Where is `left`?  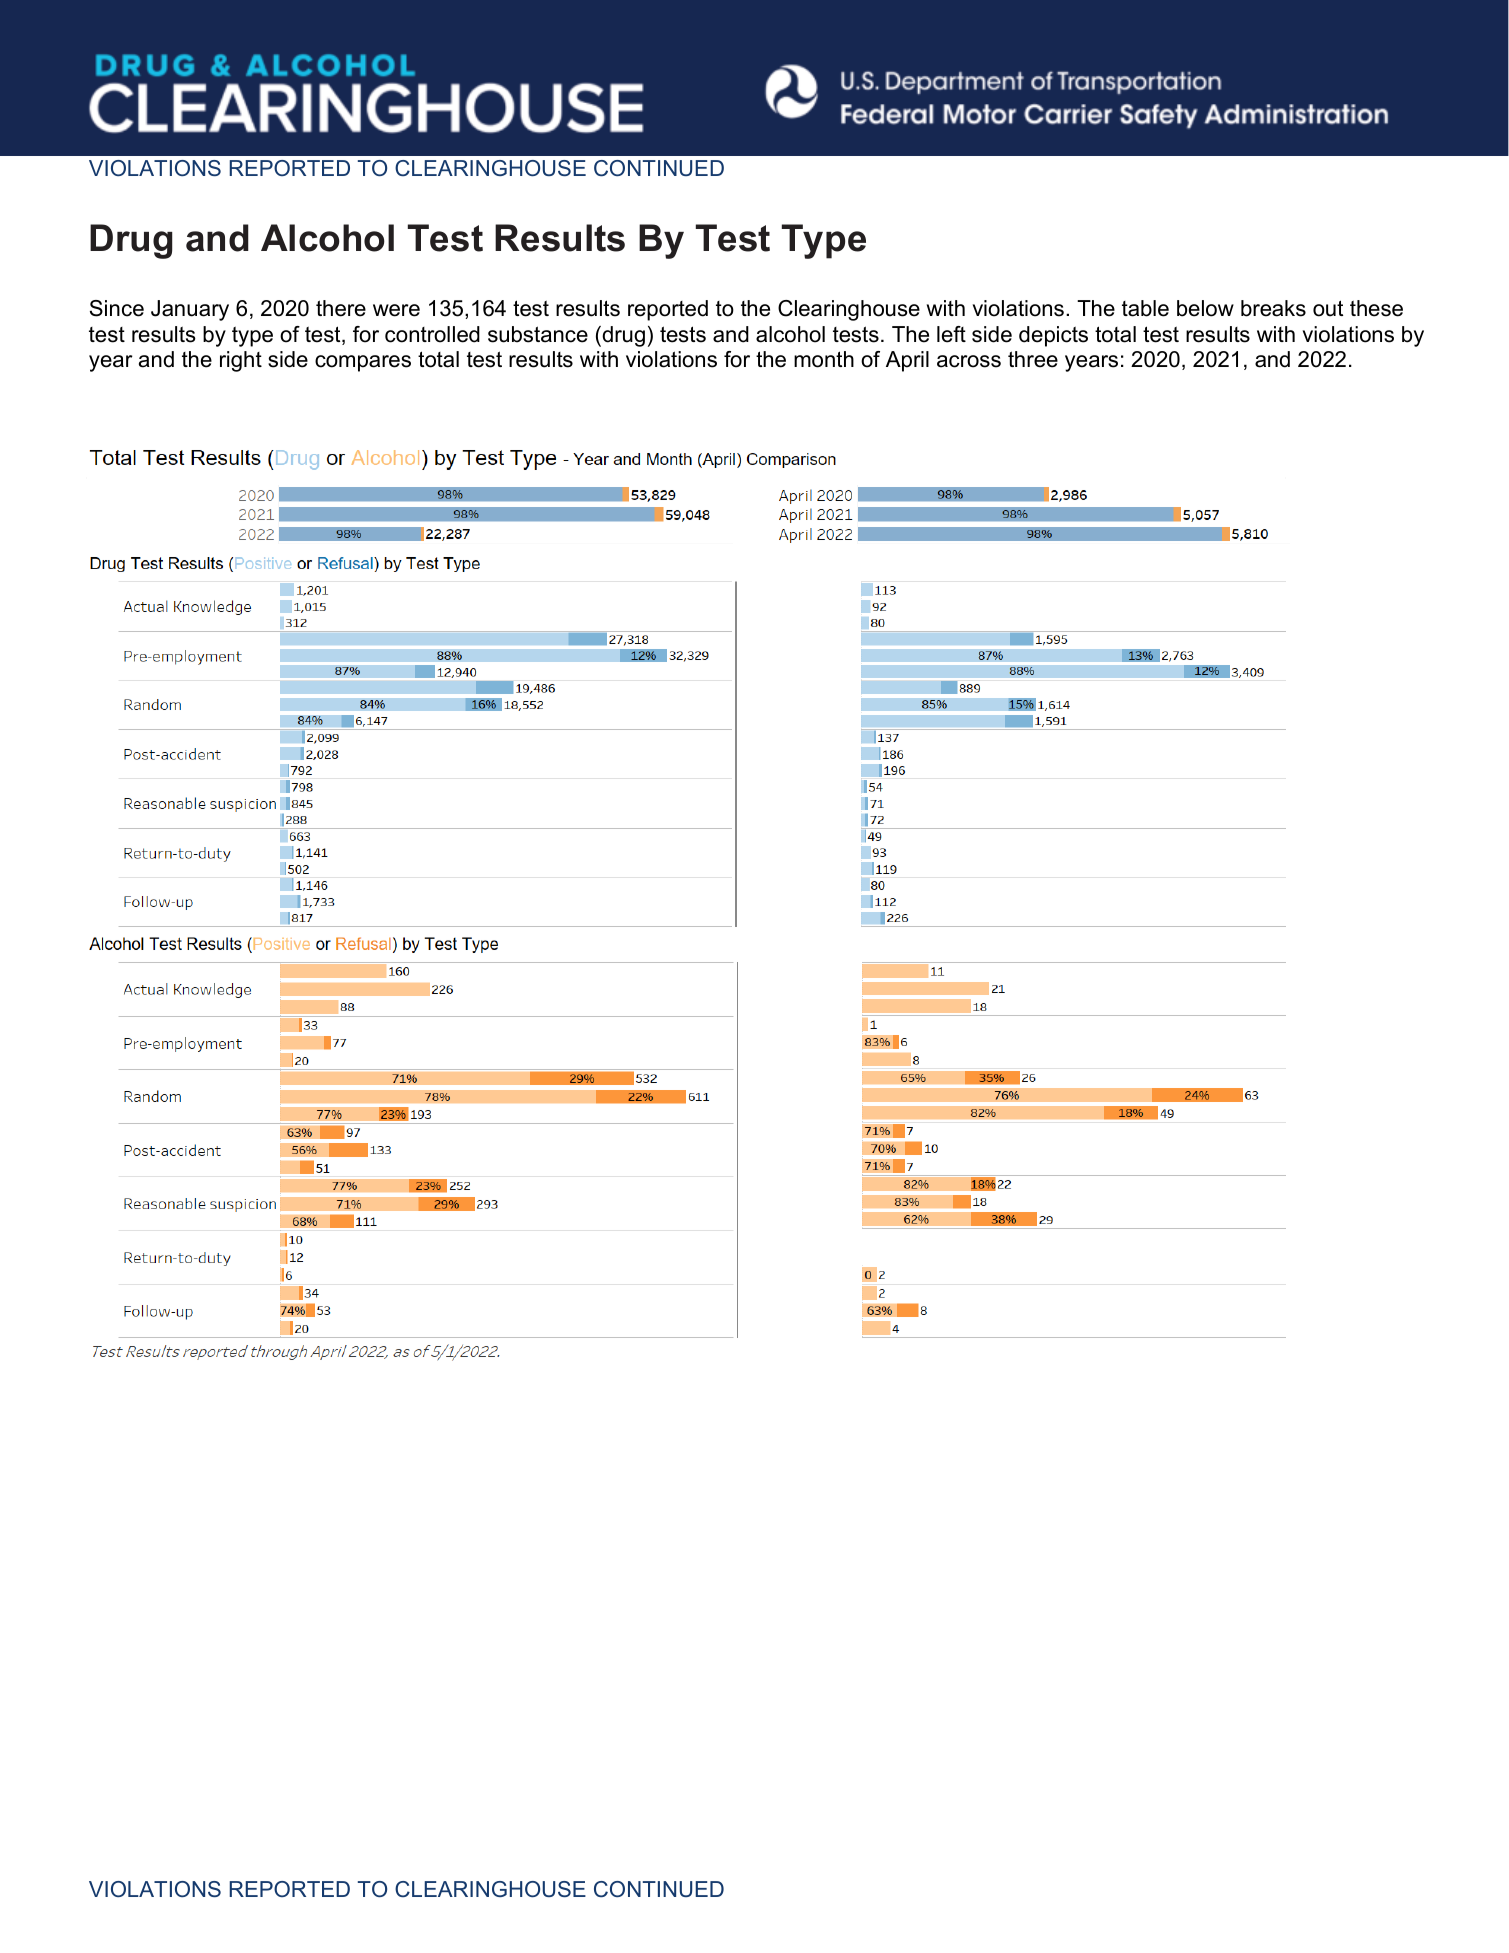 left is located at coordinates (951, 334).
